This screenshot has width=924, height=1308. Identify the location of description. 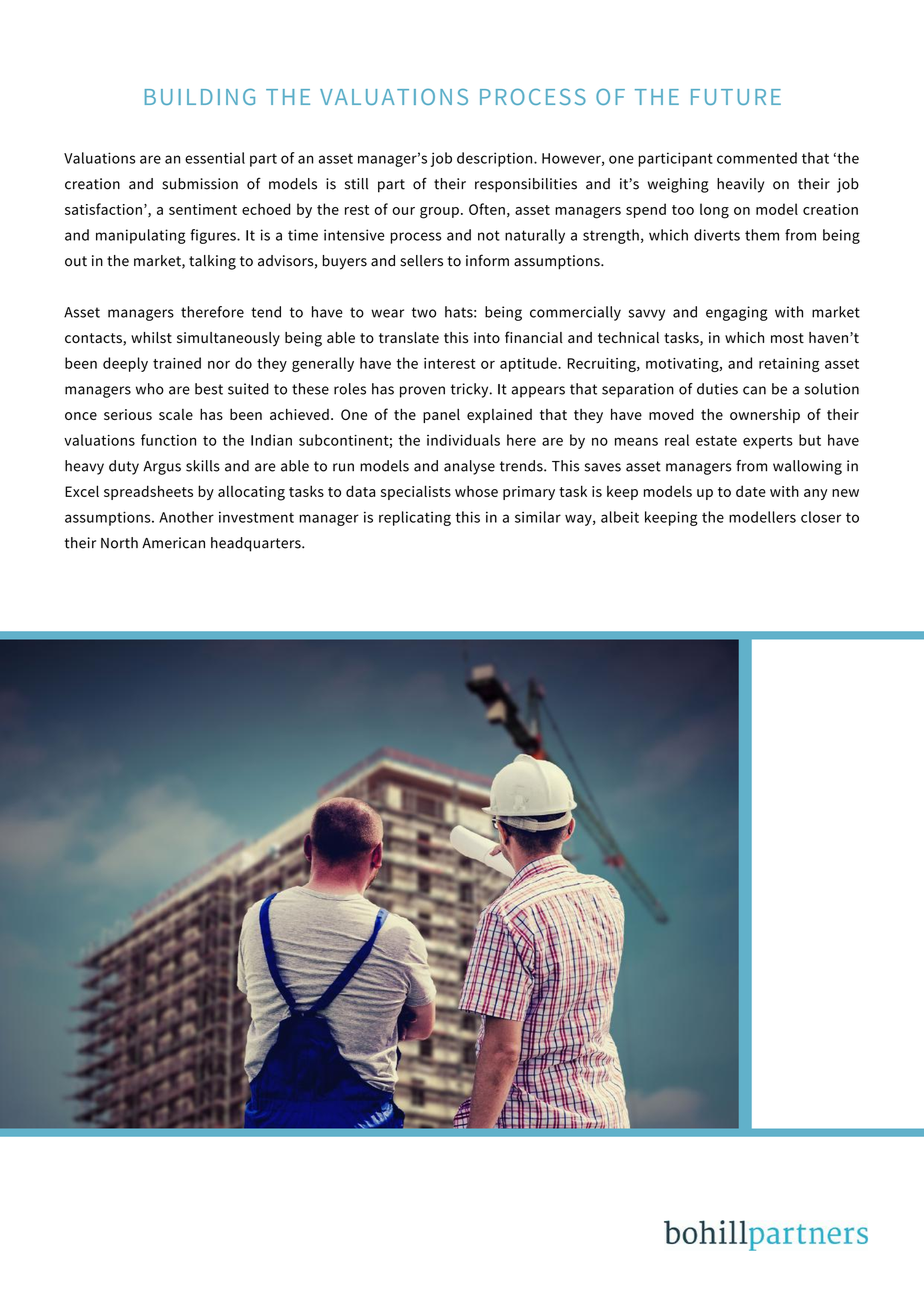
(496, 159).
